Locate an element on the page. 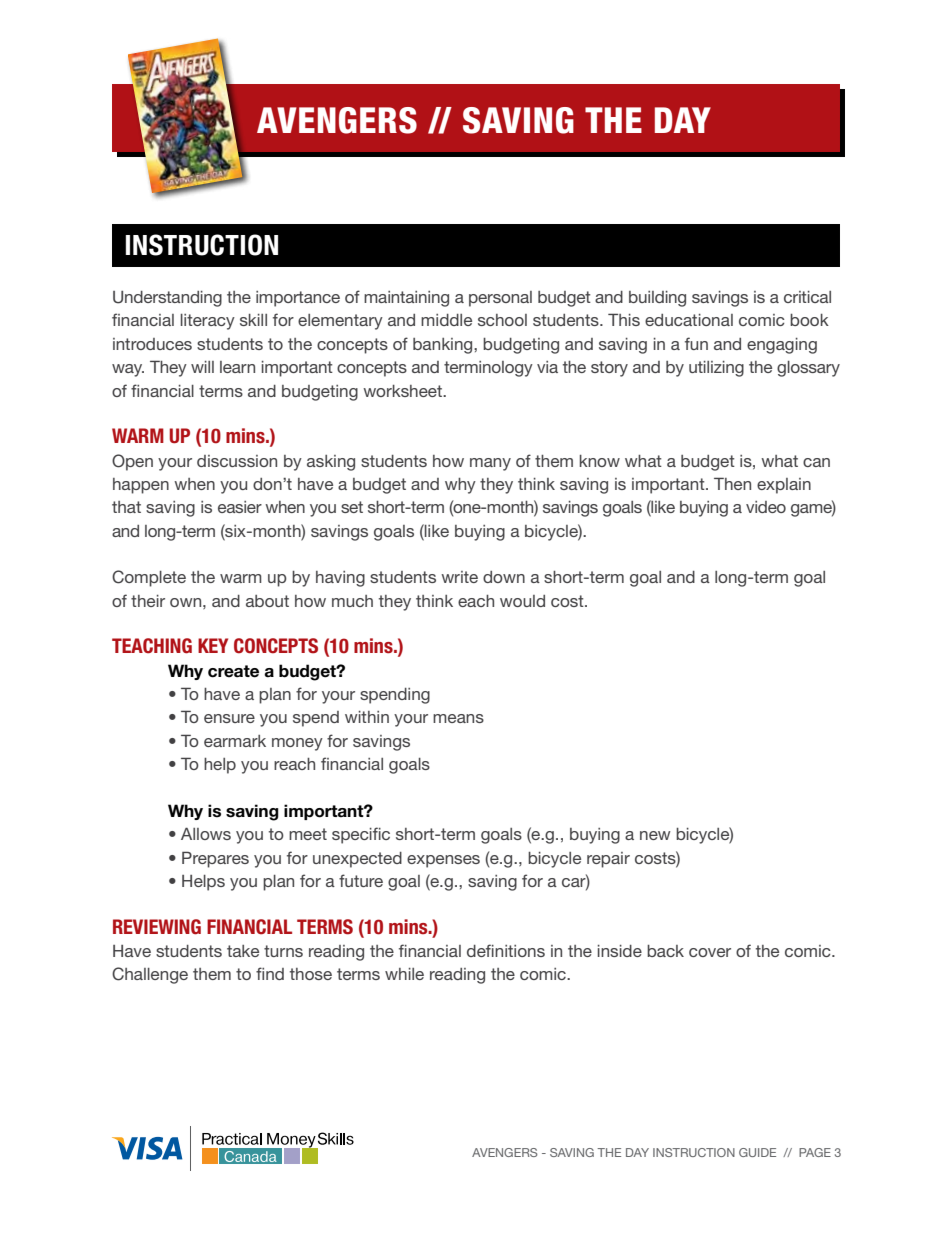 This page has width=952, height=1233. literacy is located at coordinates (208, 322).
